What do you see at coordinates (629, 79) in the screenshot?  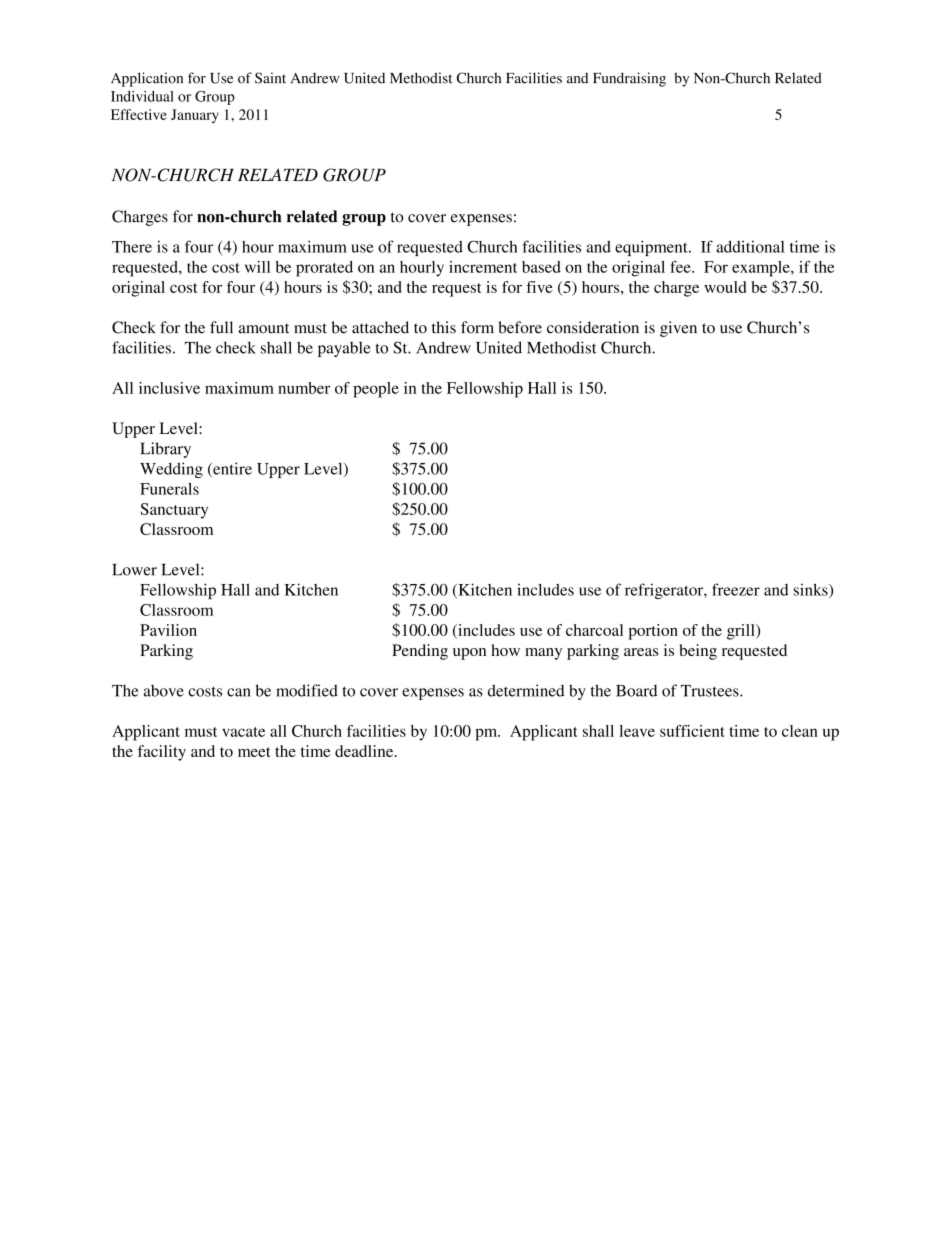 I see `Fundraising` at bounding box center [629, 79].
